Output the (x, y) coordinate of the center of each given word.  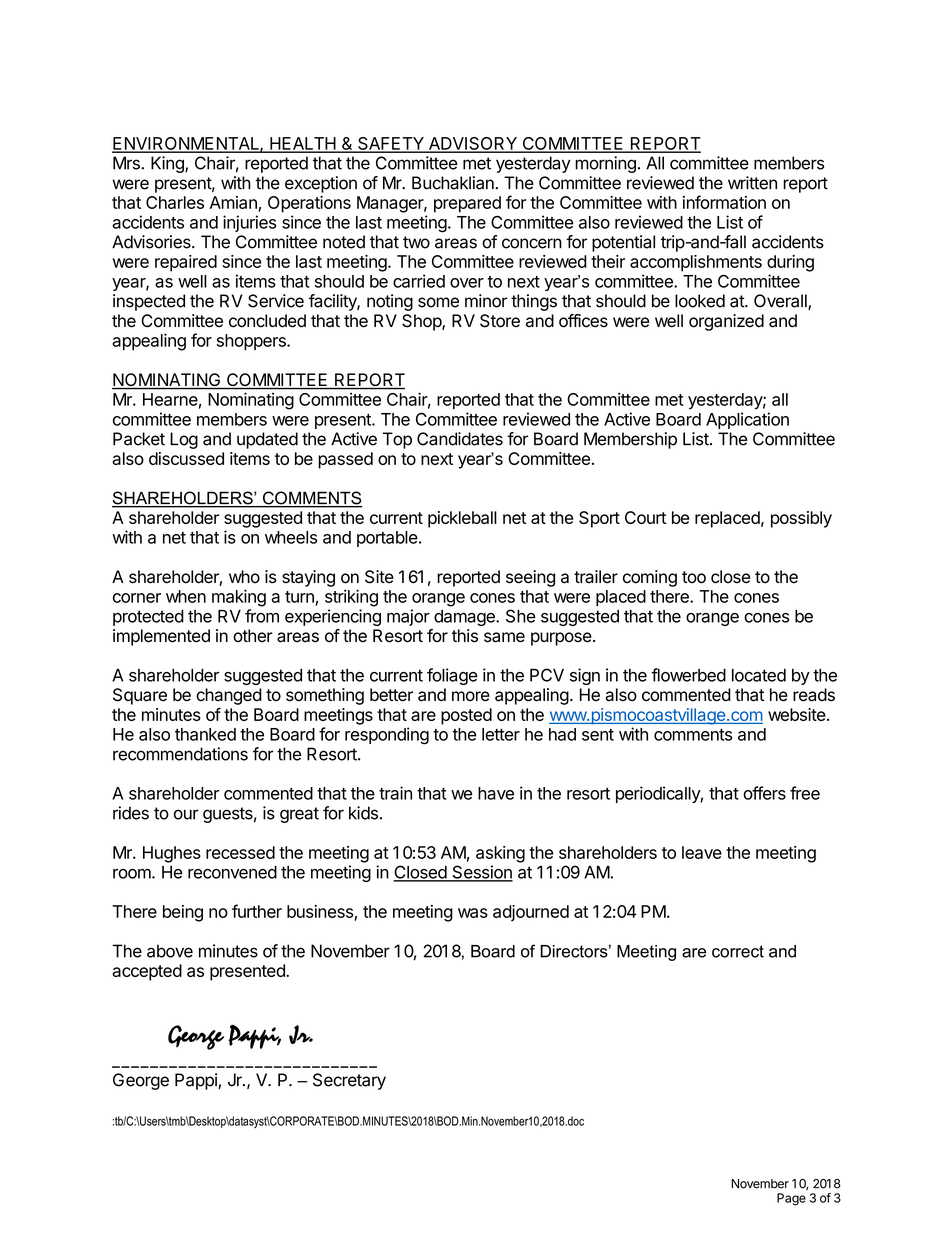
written (752, 183)
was (473, 913)
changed (229, 696)
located (759, 675)
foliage (452, 676)
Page (791, 1199)
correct (738, 951)
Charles (175, 202)
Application (747, 420)
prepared (467, 204)
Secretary (349, 1081)
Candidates (460, 439)
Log (184, 440)
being (183, 913)
